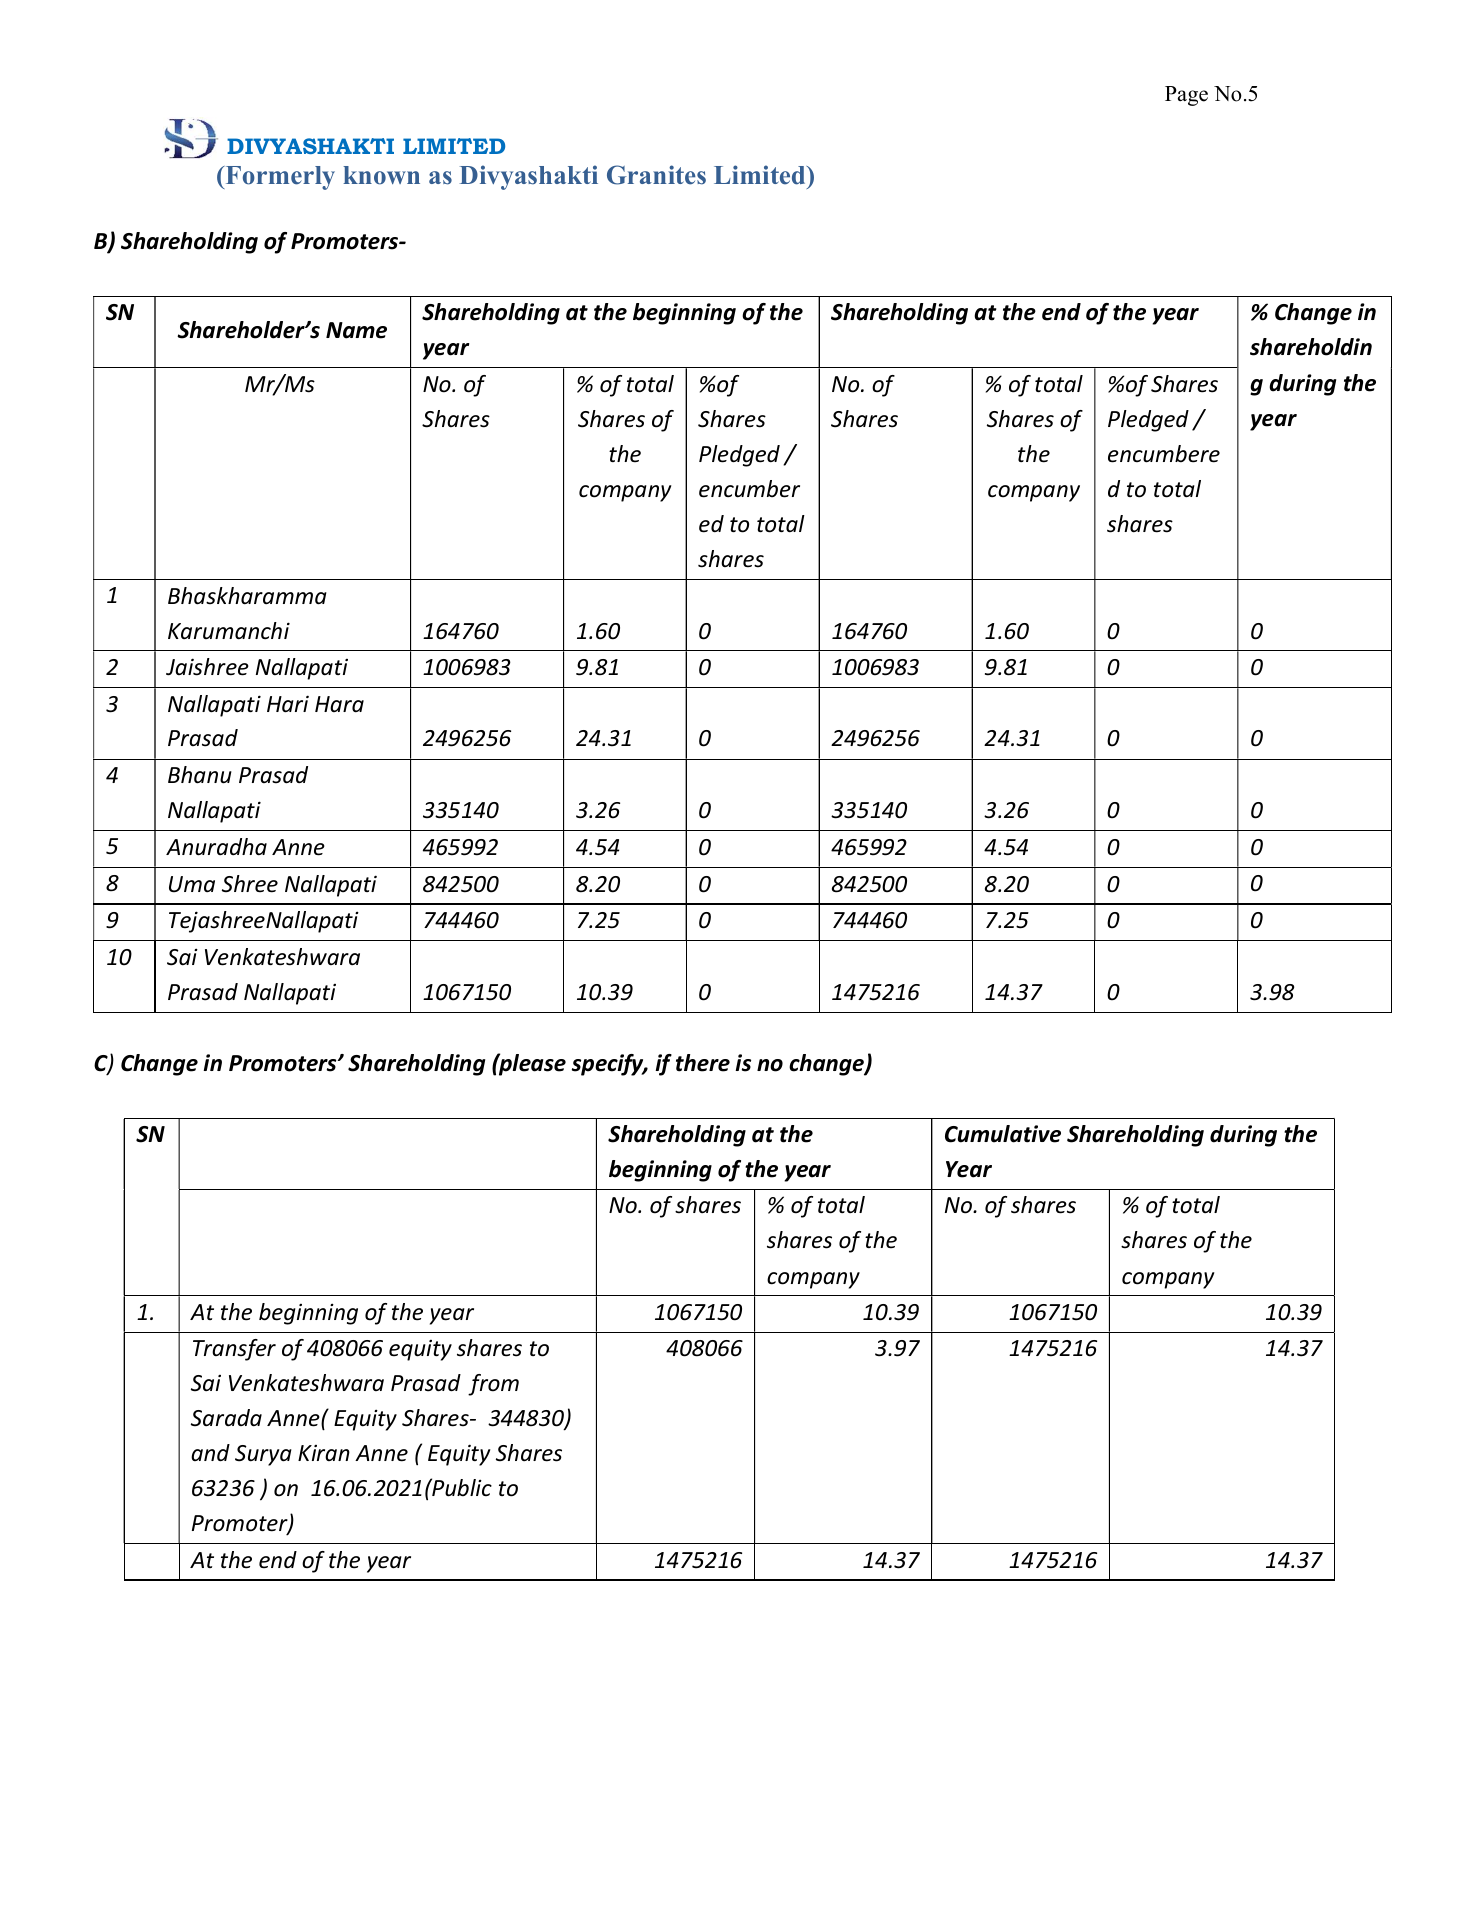 The height and width of the screenshot is (1913, 1478). Describe the element at coordinates (493, 1385) in the screenshot. I see `from` at that location.
